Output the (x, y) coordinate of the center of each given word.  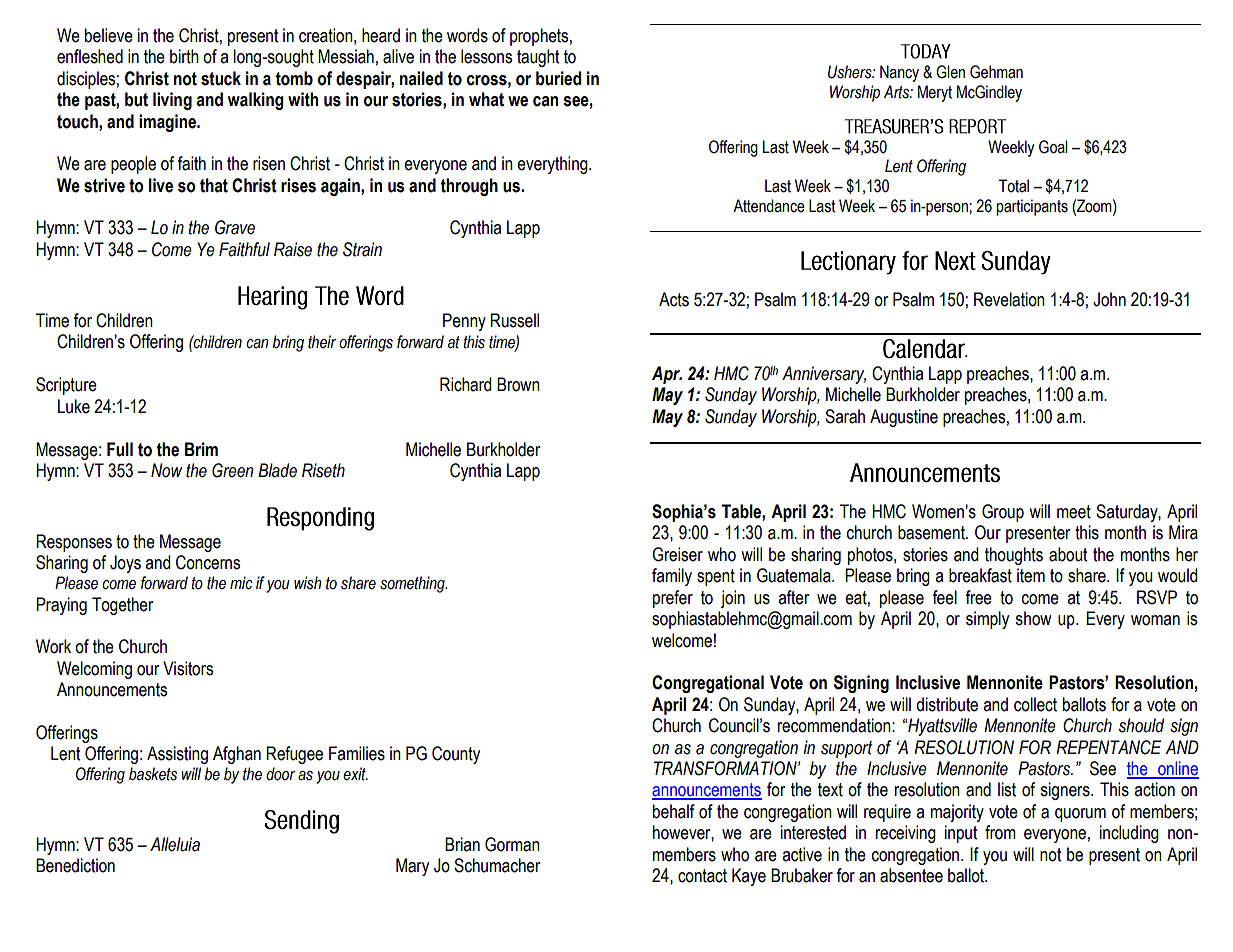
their (322, 342)
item (1031, 575)
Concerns (208, 562)
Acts (674, 299)
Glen (950, 72)
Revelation (1009, 299)
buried (558, 78)
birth (184, 56)
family (672, 577)
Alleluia (175, 844)
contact (702, 876)
